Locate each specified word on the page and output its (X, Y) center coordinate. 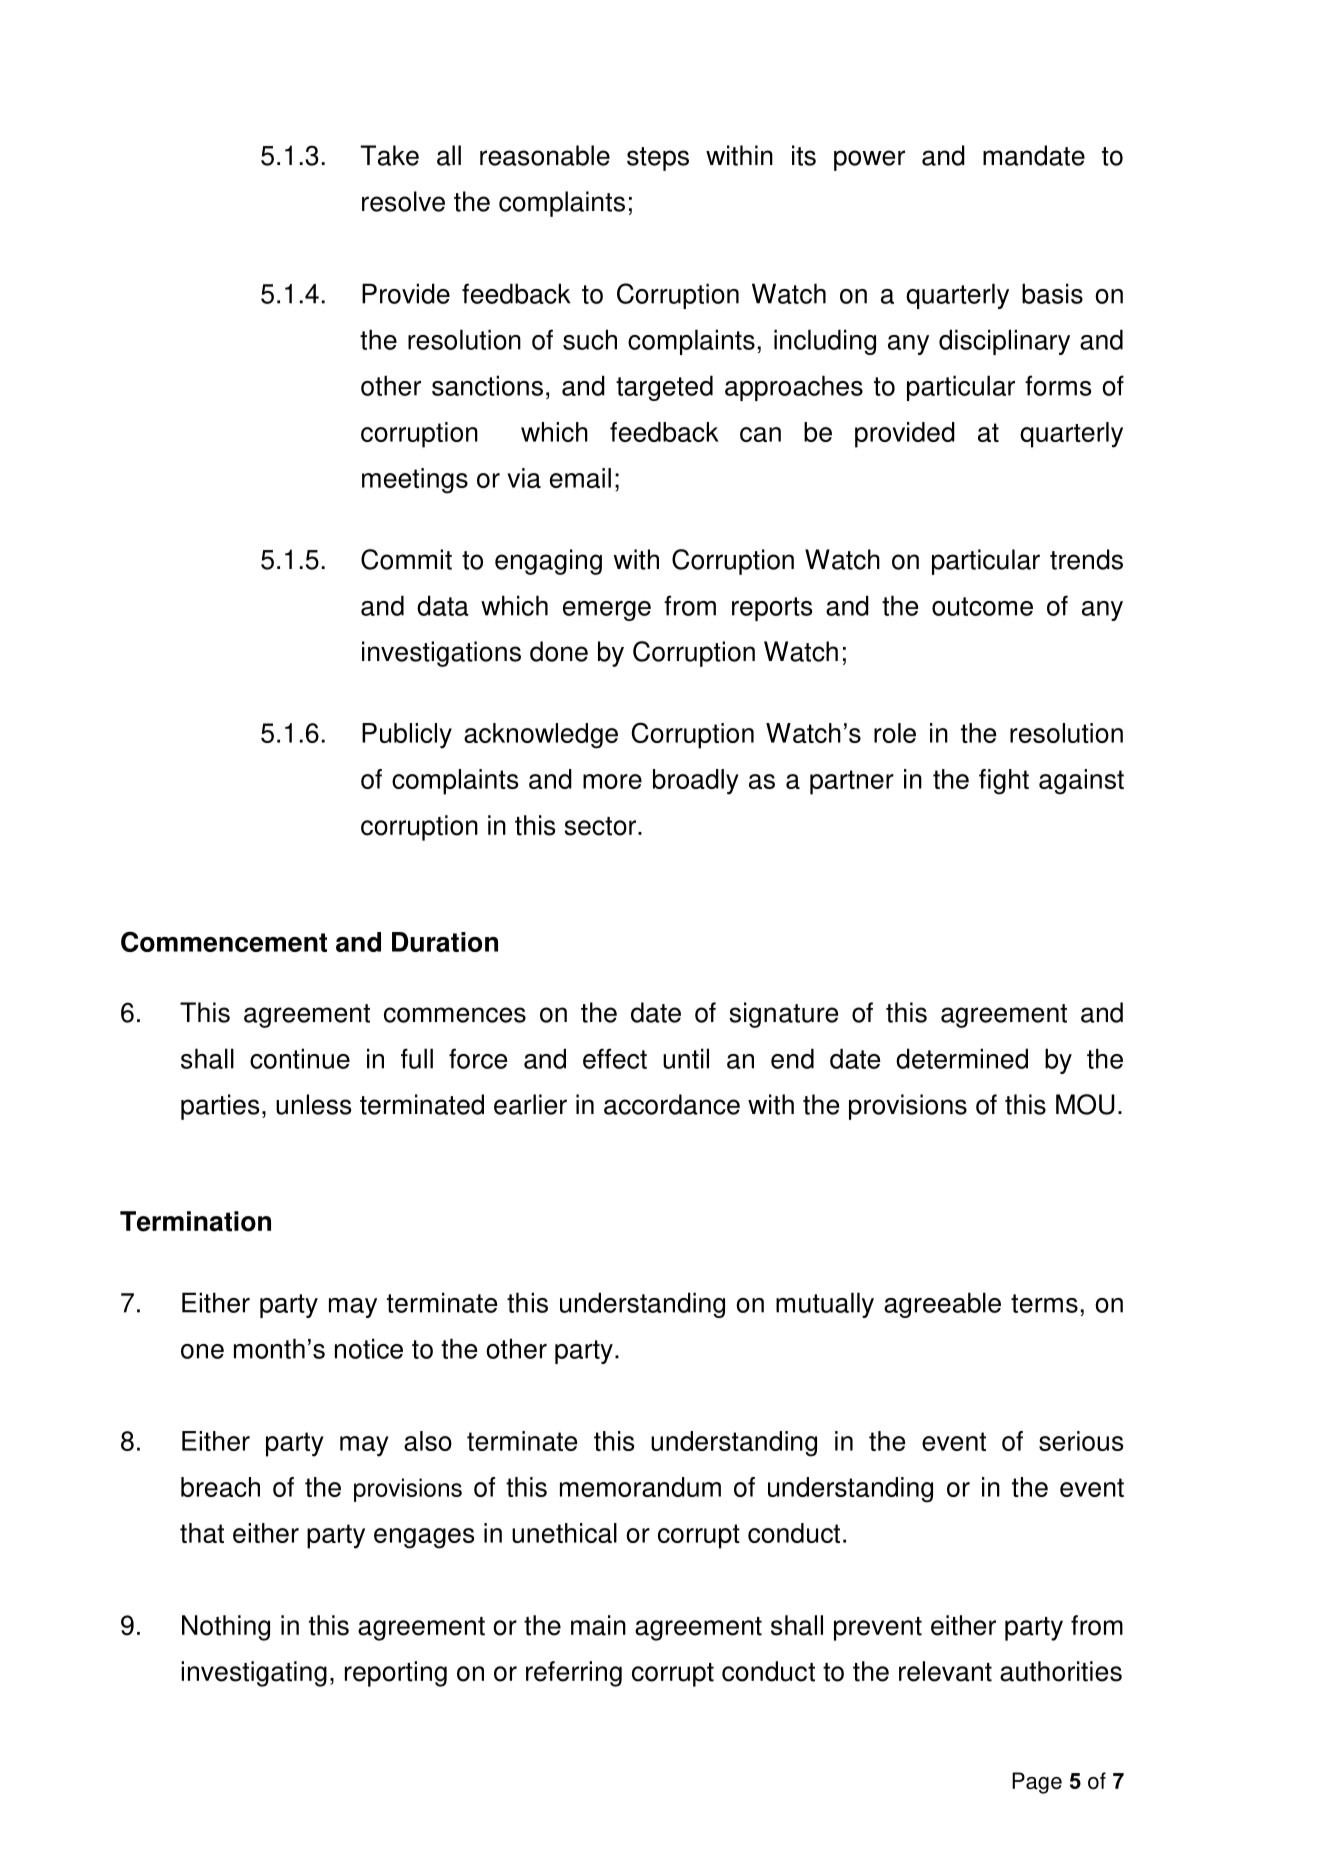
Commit (406, 559)
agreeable (942, 1305)
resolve (403, 201)
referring (574, 1674)
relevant (945, 1671)
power (869, 160)
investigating (254, 1674)
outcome (982, 606)
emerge (607, 611)
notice (369, 1348)
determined (962, 1058)
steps (658, 159)
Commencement (224, 941)
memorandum (640, 1487)
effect (615, 1058)
